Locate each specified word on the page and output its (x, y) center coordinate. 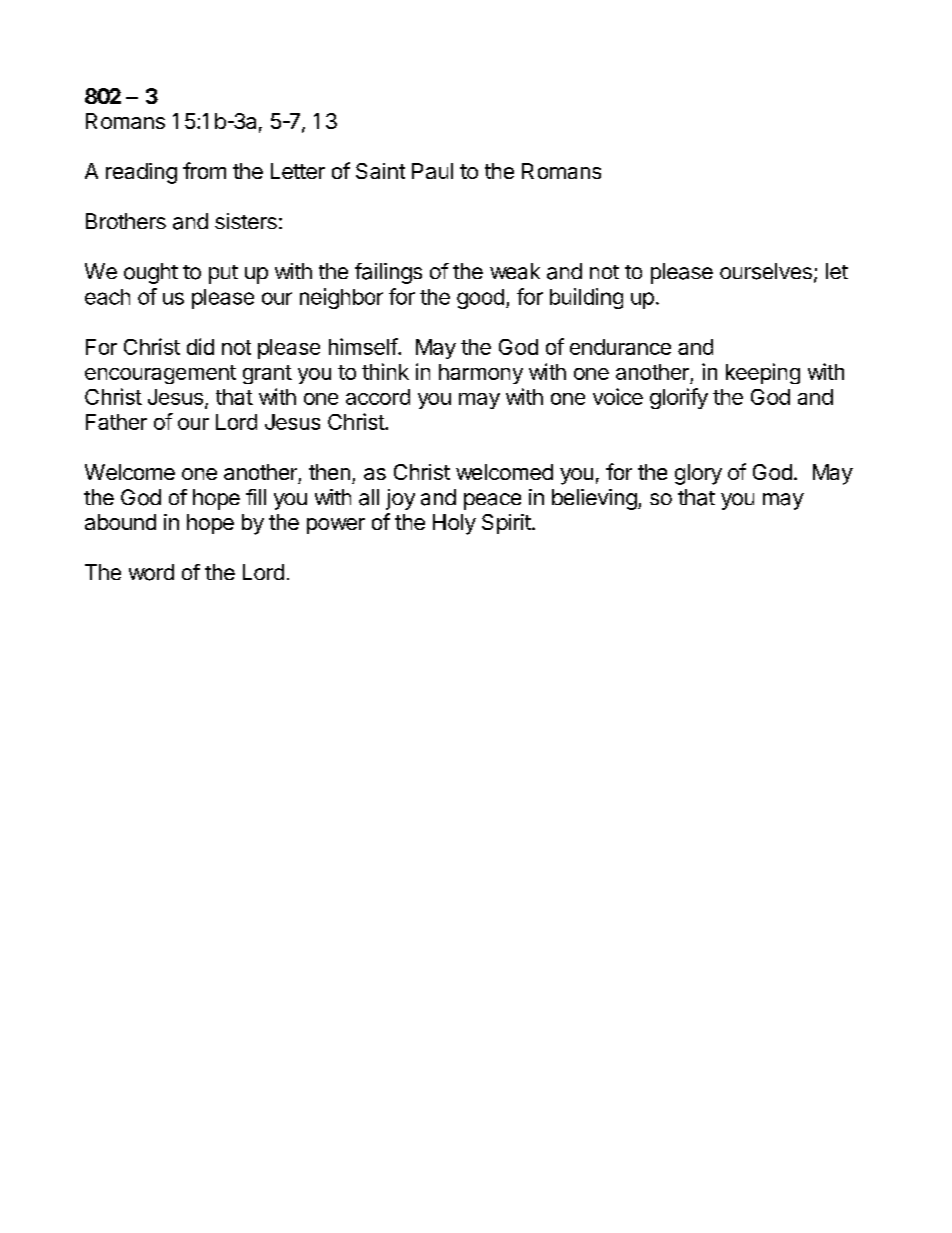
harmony (481, 374)
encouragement (160, 374)
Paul (432, 171)
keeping (763, 373)
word (151, 572)
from (204, 170)
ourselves (766, 271)
